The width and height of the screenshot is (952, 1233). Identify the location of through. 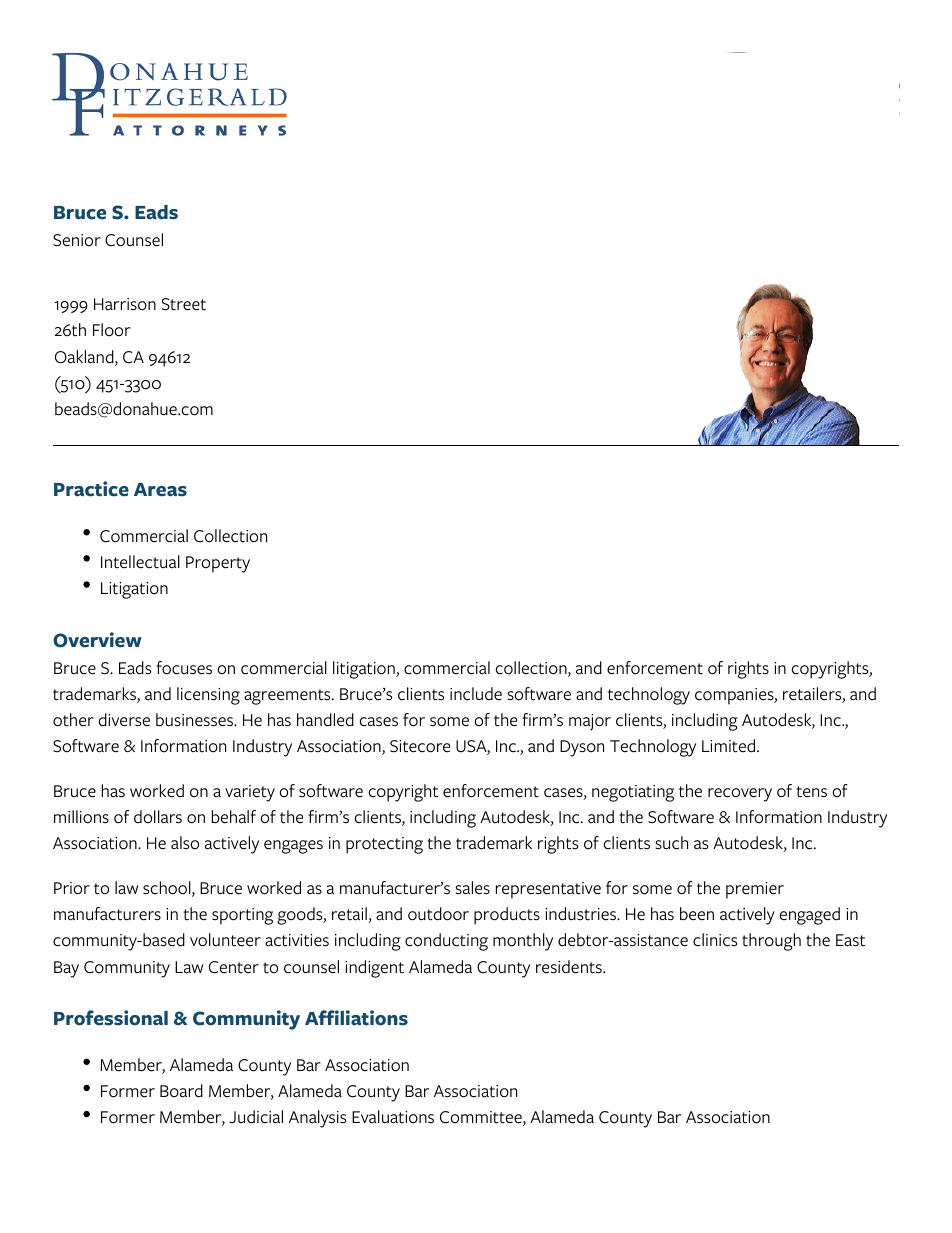
(771, 942).
